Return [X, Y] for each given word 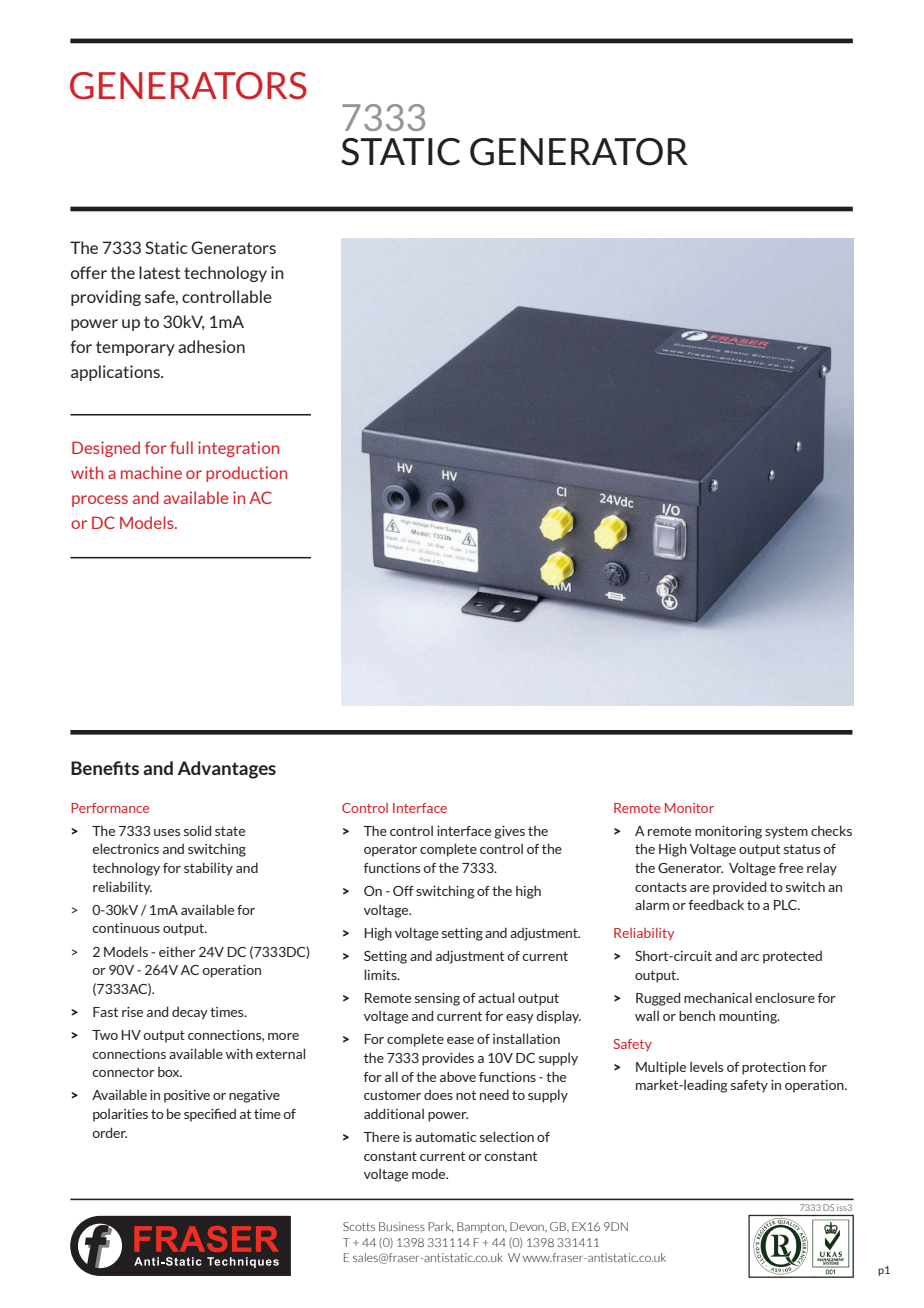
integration [238, 449]
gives [509, 832]
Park [440, 1227]
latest [159, 272]
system [786, 832]
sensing [437, 999]
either [177, 951]
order [109, 1132]
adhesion [211, 346]
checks [831, 830]
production [246, 474]
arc [750, 957]
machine [151, 472]
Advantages [227, 770]
